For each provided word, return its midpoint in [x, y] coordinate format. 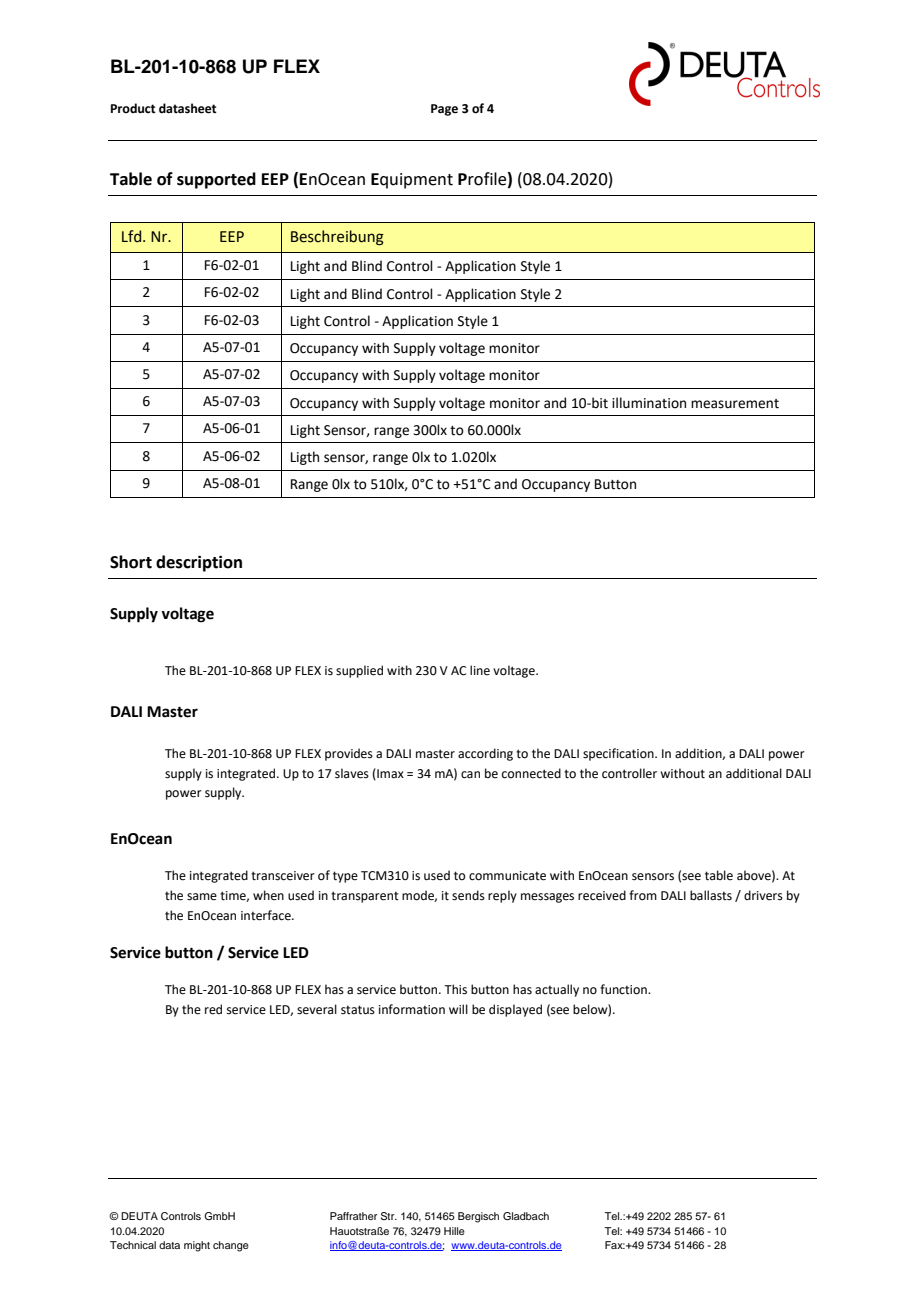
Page [444, 110]
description [199, 563]
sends [468, 895]
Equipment [412, 181]
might [197, 1246]
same [202, 897]
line [480, 670]
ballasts [711, 895]
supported [216, 180]
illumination [649, 403]
